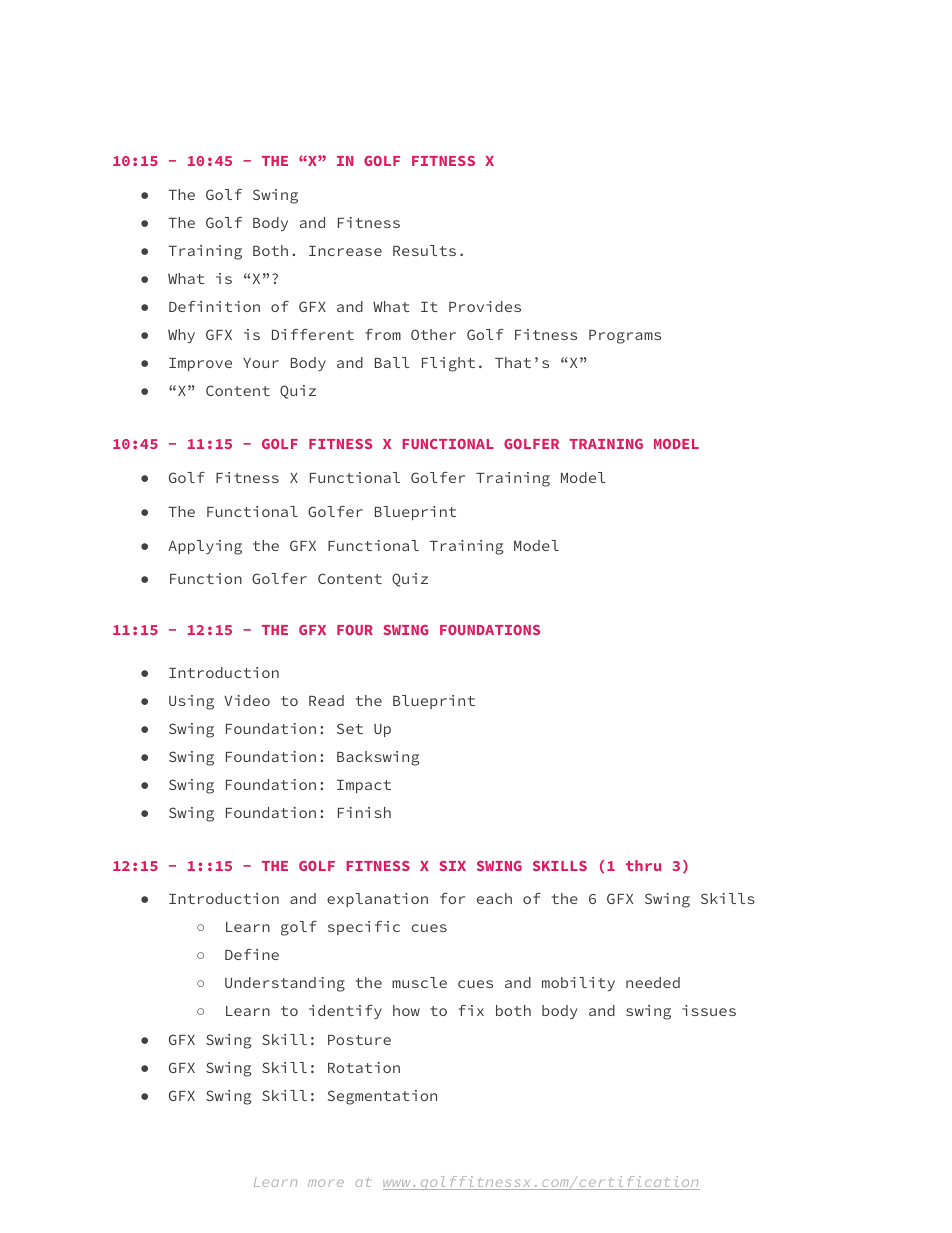 Image resolution: width=952 pixels, height=1233 pixels. What do you see at coordinates (643, 865) in the page?
I see `thru` at bounding box center [643, 865].
